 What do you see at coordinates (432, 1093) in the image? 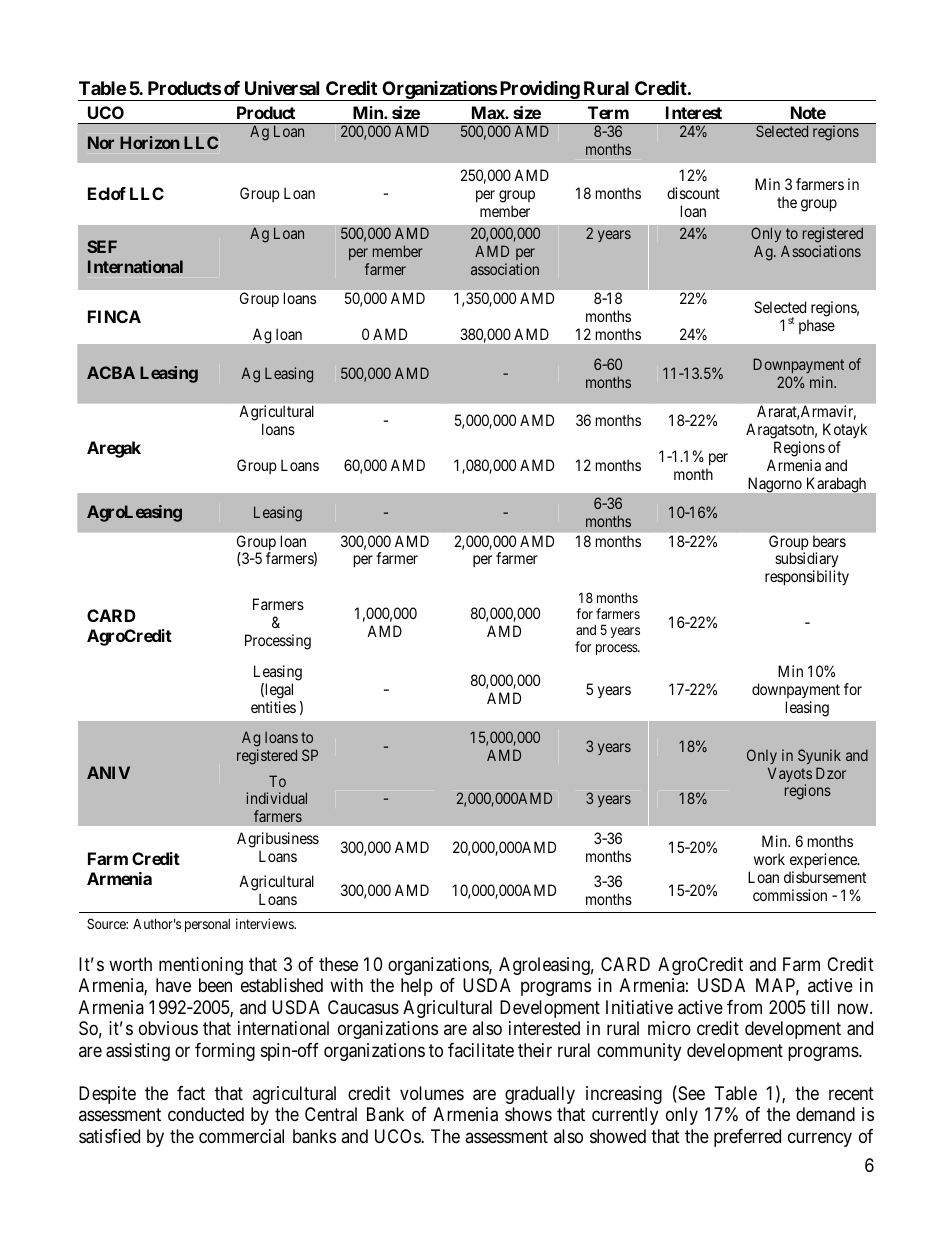
I see `volumes` at bounding box center [432, 1093].
